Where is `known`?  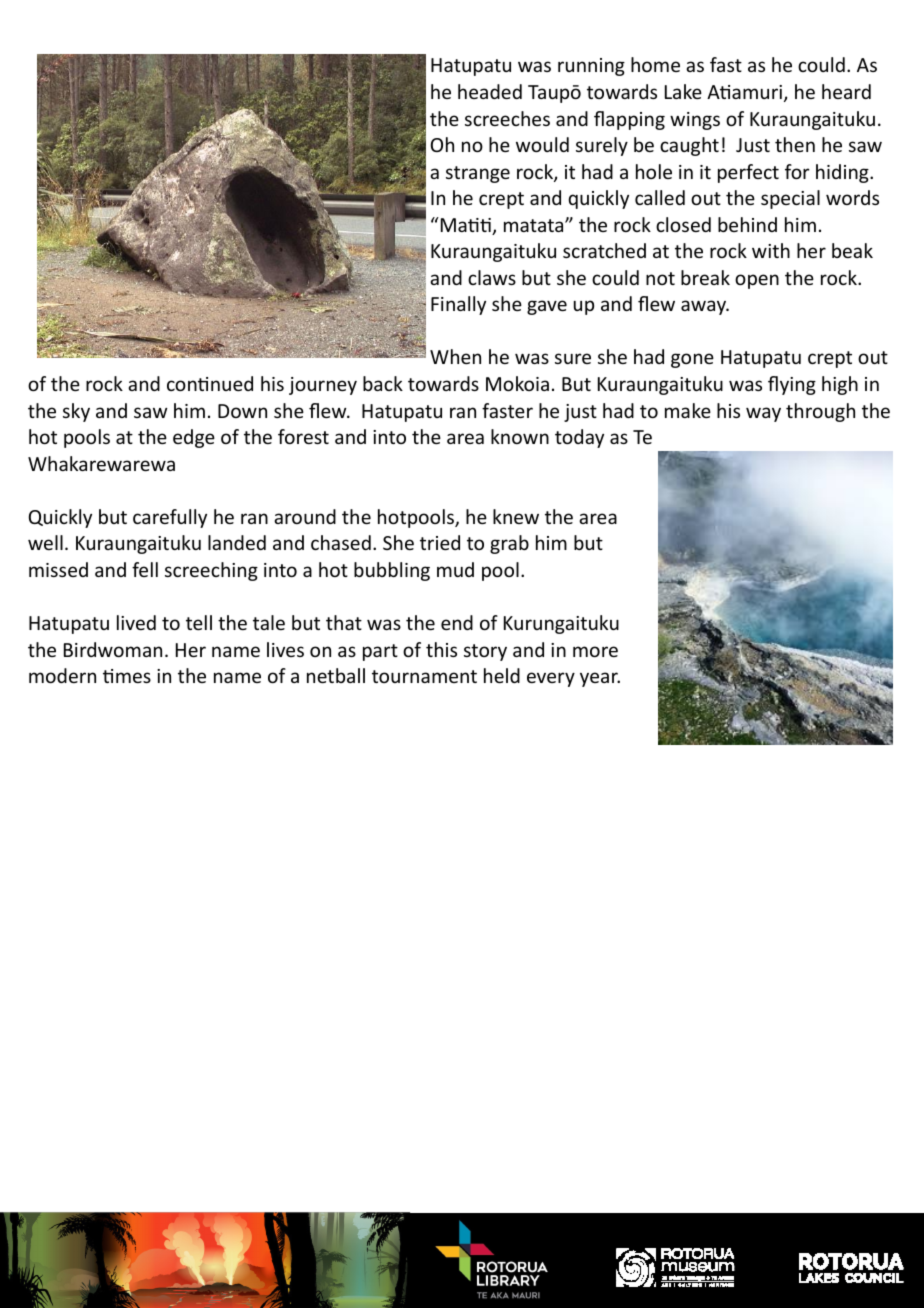
known is located at coordinates (520, 436).
